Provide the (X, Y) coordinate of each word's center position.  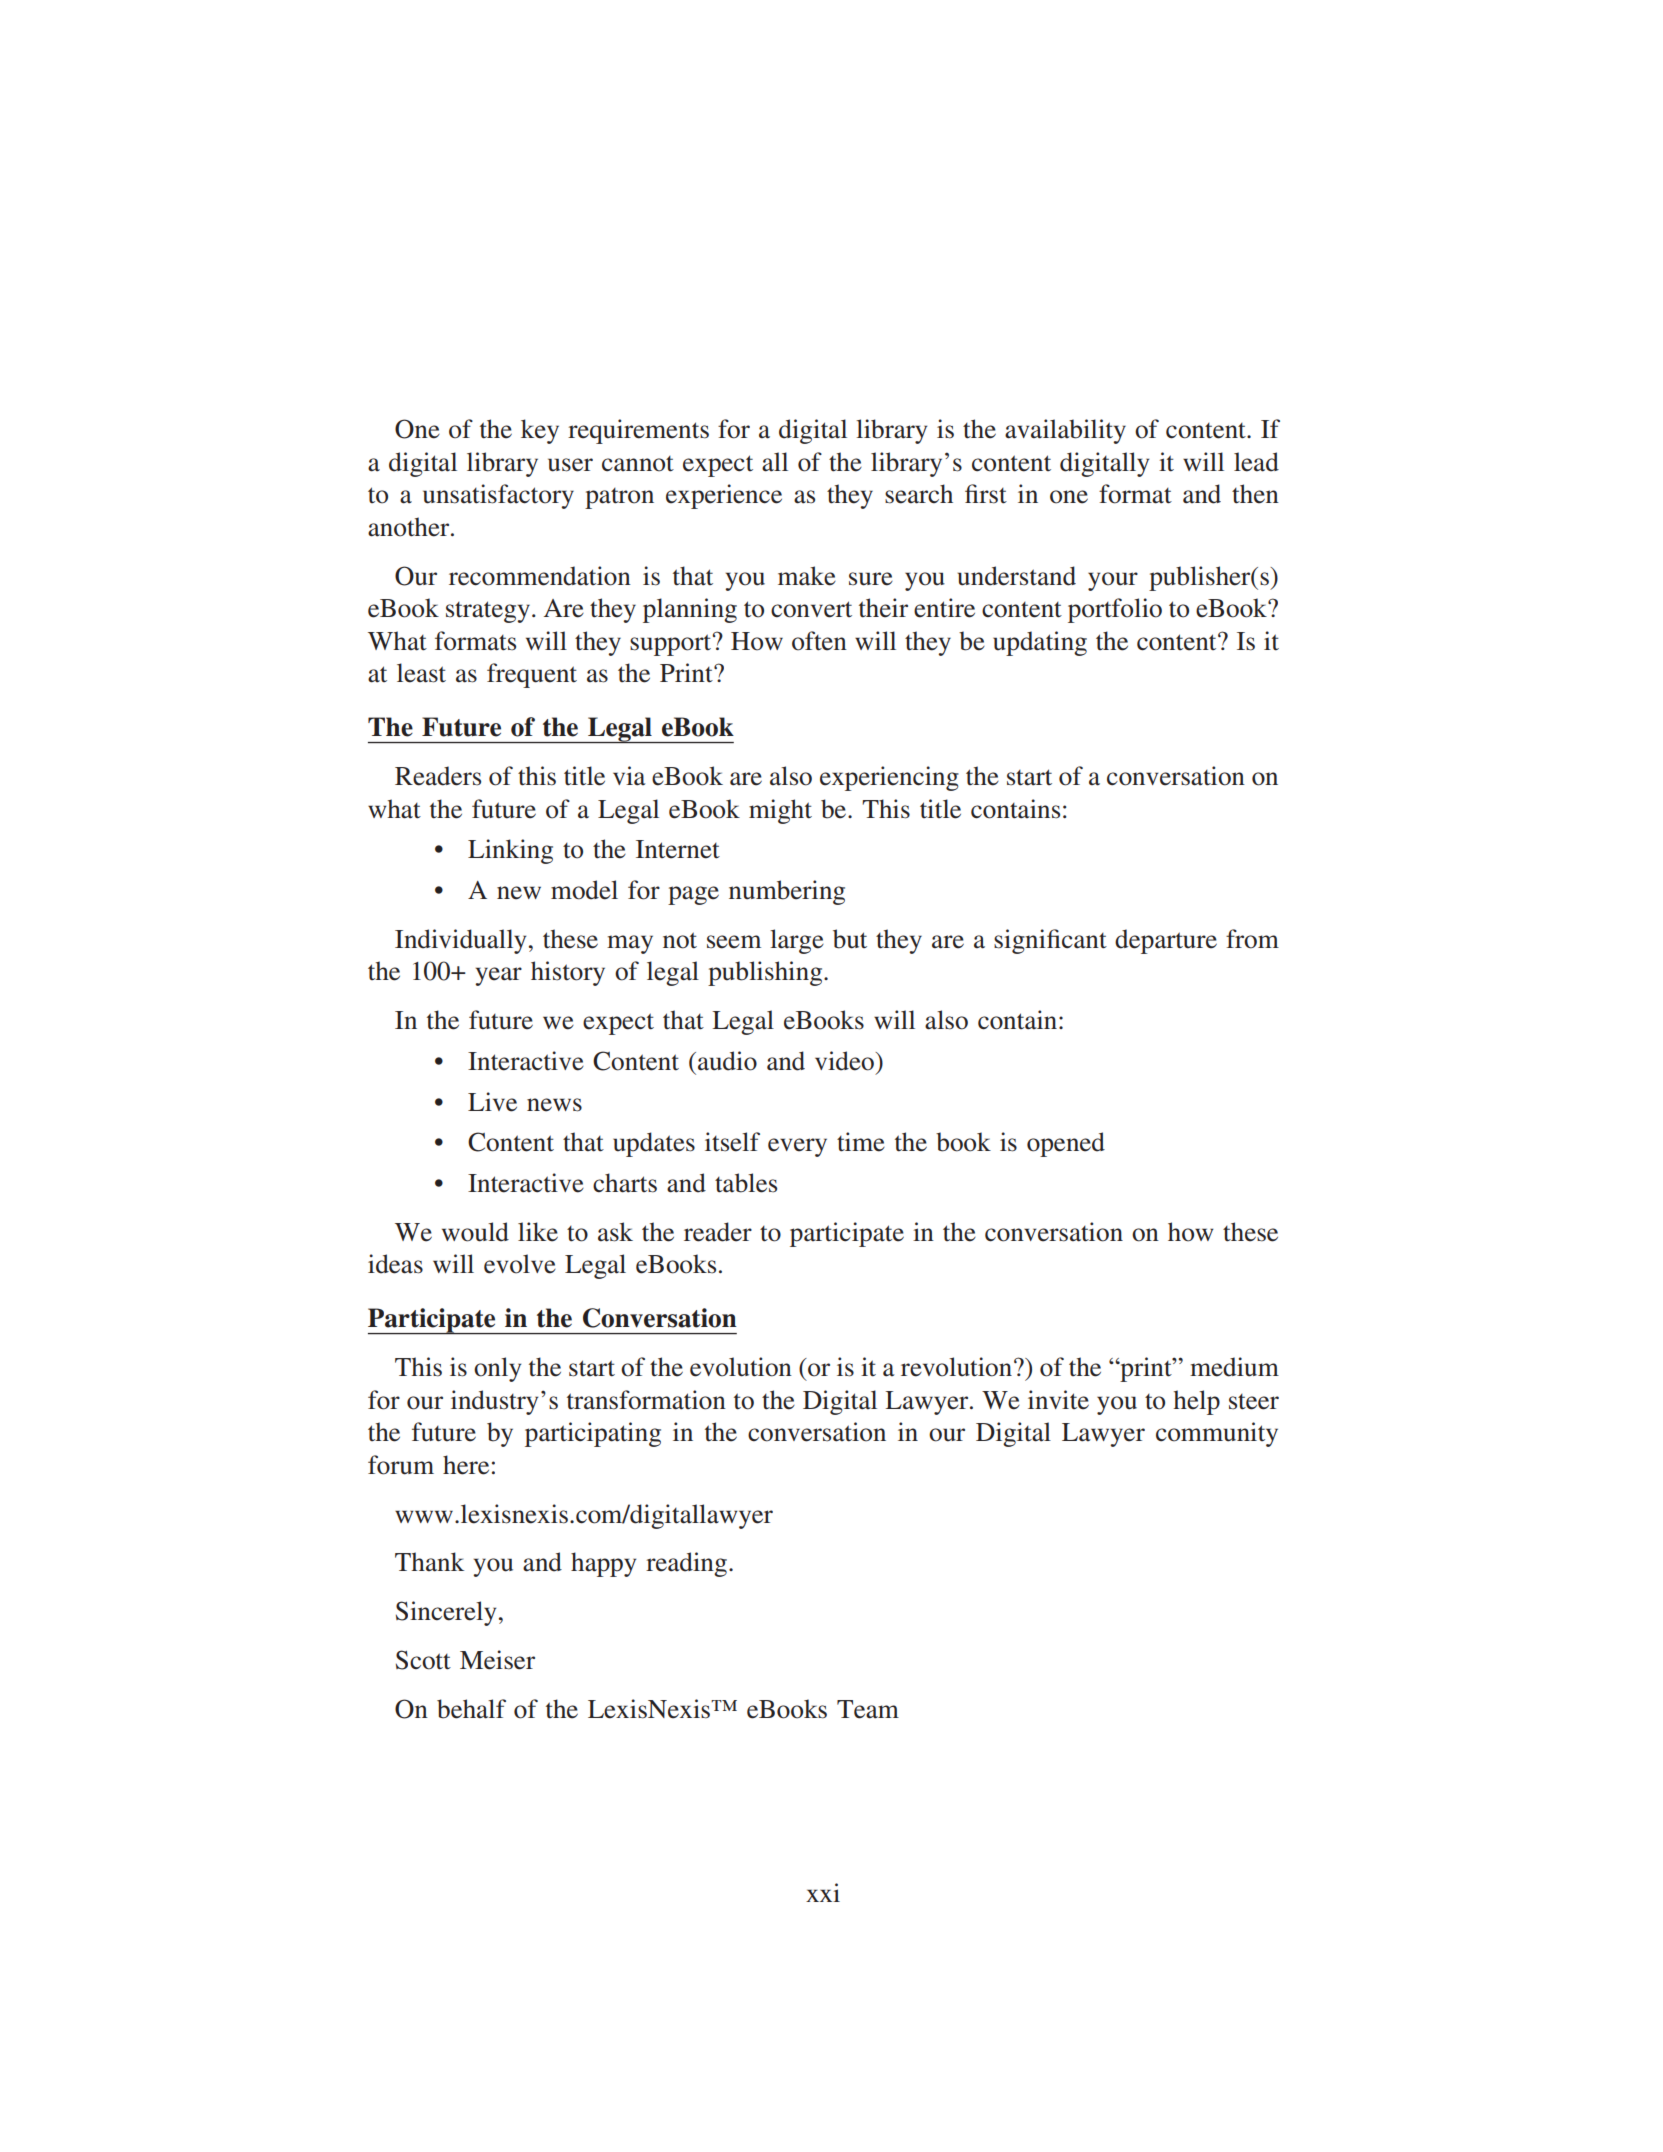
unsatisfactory (498, 496)
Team (868, 1709)
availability (1065, 431)
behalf (471, 1709)
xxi (823, 1892)
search (919, 494)
